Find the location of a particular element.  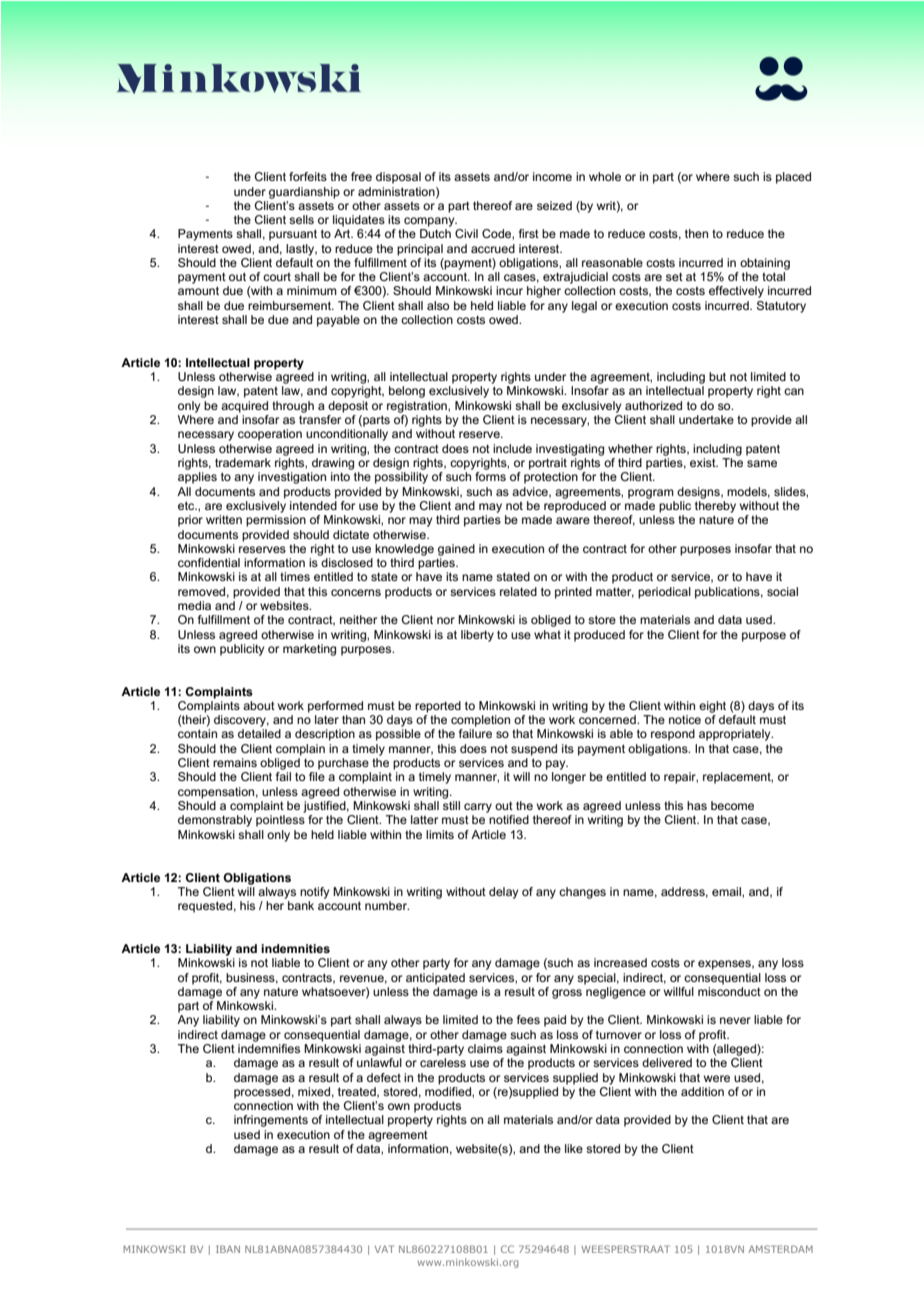

completion is located at coordinates (480, 721).
